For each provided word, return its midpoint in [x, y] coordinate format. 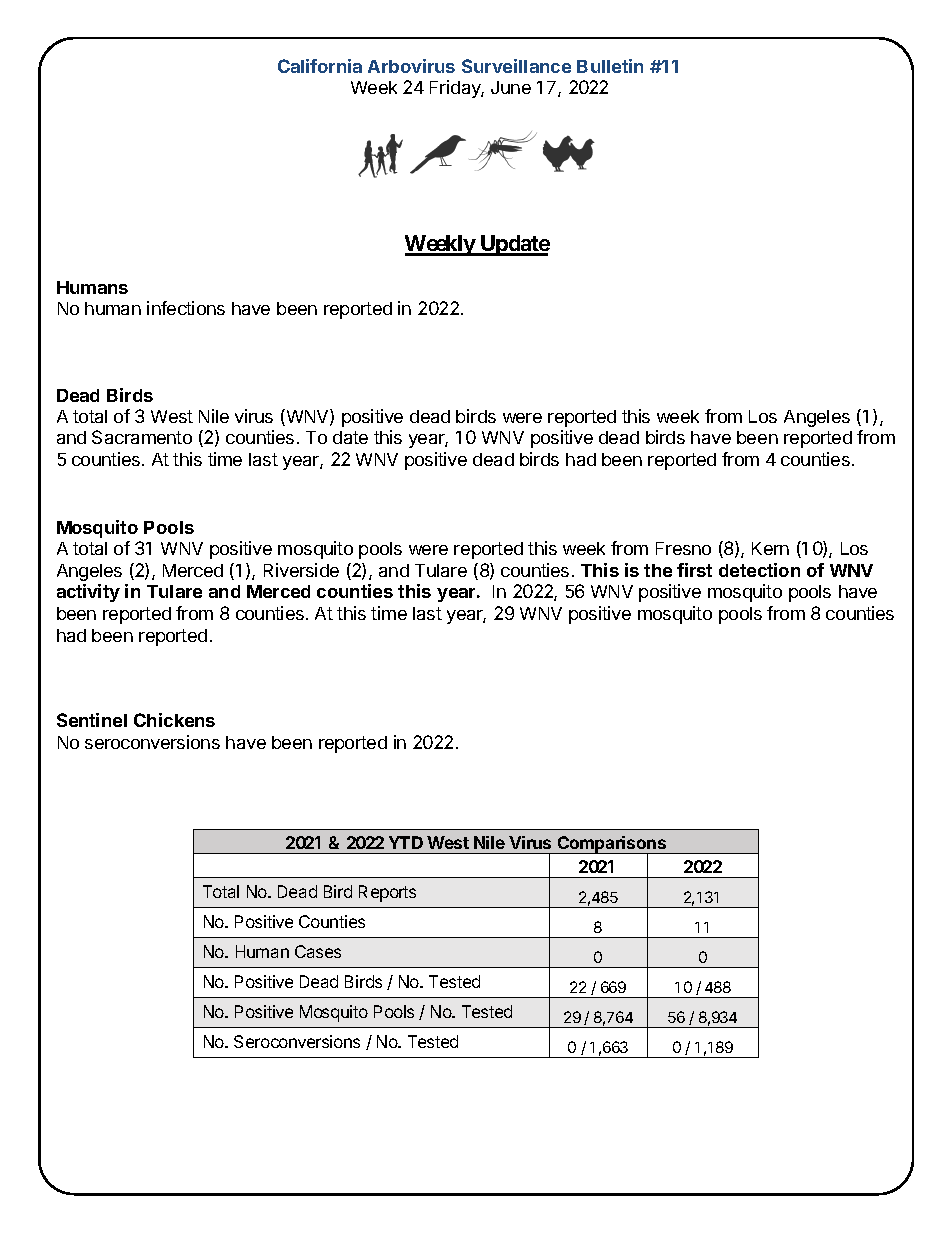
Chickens [174, 720]
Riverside [301, 570]
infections [186, 308]
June [511, 87]
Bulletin [610, 66]
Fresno [683, 548]
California [320, 66]
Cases [318, 951]
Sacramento [142, 437]
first [694, 570]
